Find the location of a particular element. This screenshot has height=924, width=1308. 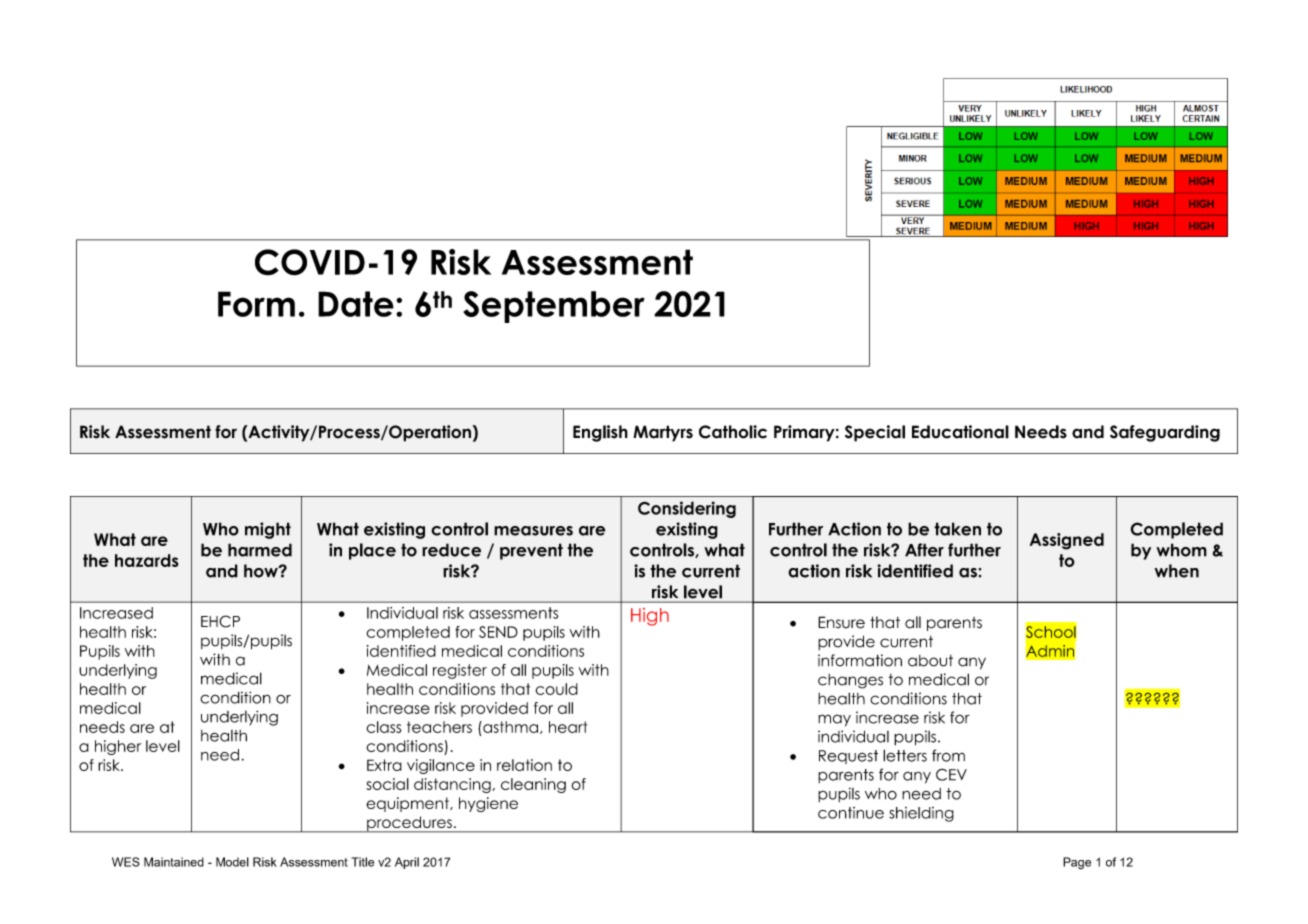

hygiene is located at coordinates (488, 804).
